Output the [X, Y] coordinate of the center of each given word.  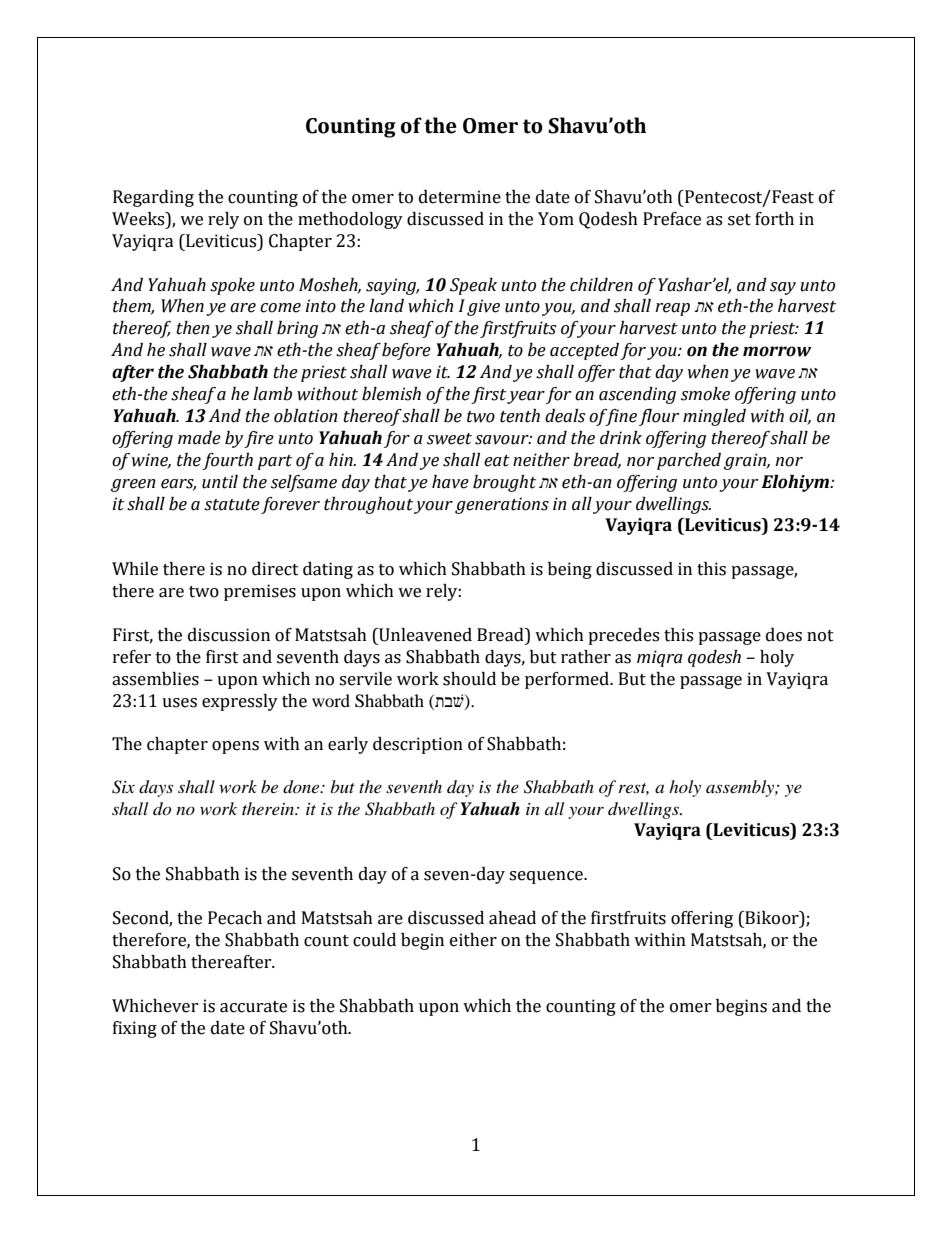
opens [235, 747]
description [418, 745]
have [450, 482]
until [220, 482]
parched [689, 461]
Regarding [153, 198]
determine [460, 197]
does [784, 635]
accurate [253, 1007]
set [739, 220]
